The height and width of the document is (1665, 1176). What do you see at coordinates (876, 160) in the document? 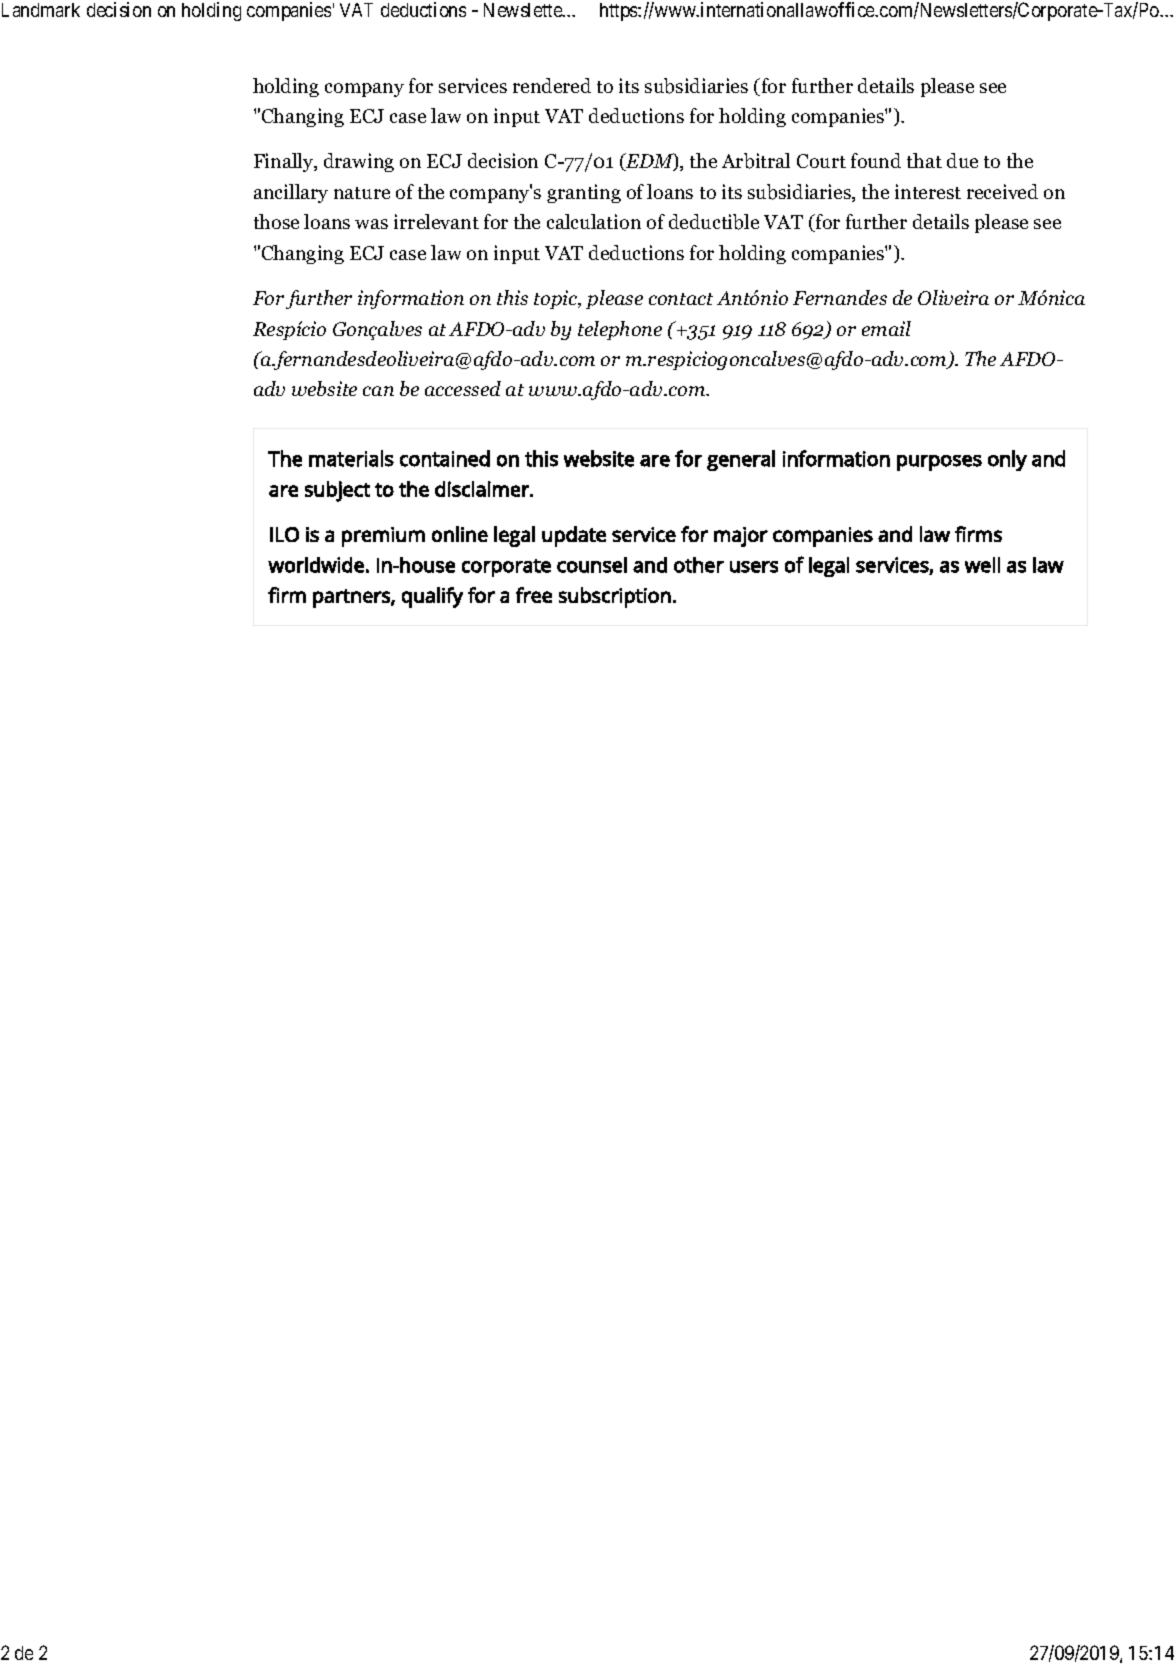
I see `found` at bounding box center [876, 160].
